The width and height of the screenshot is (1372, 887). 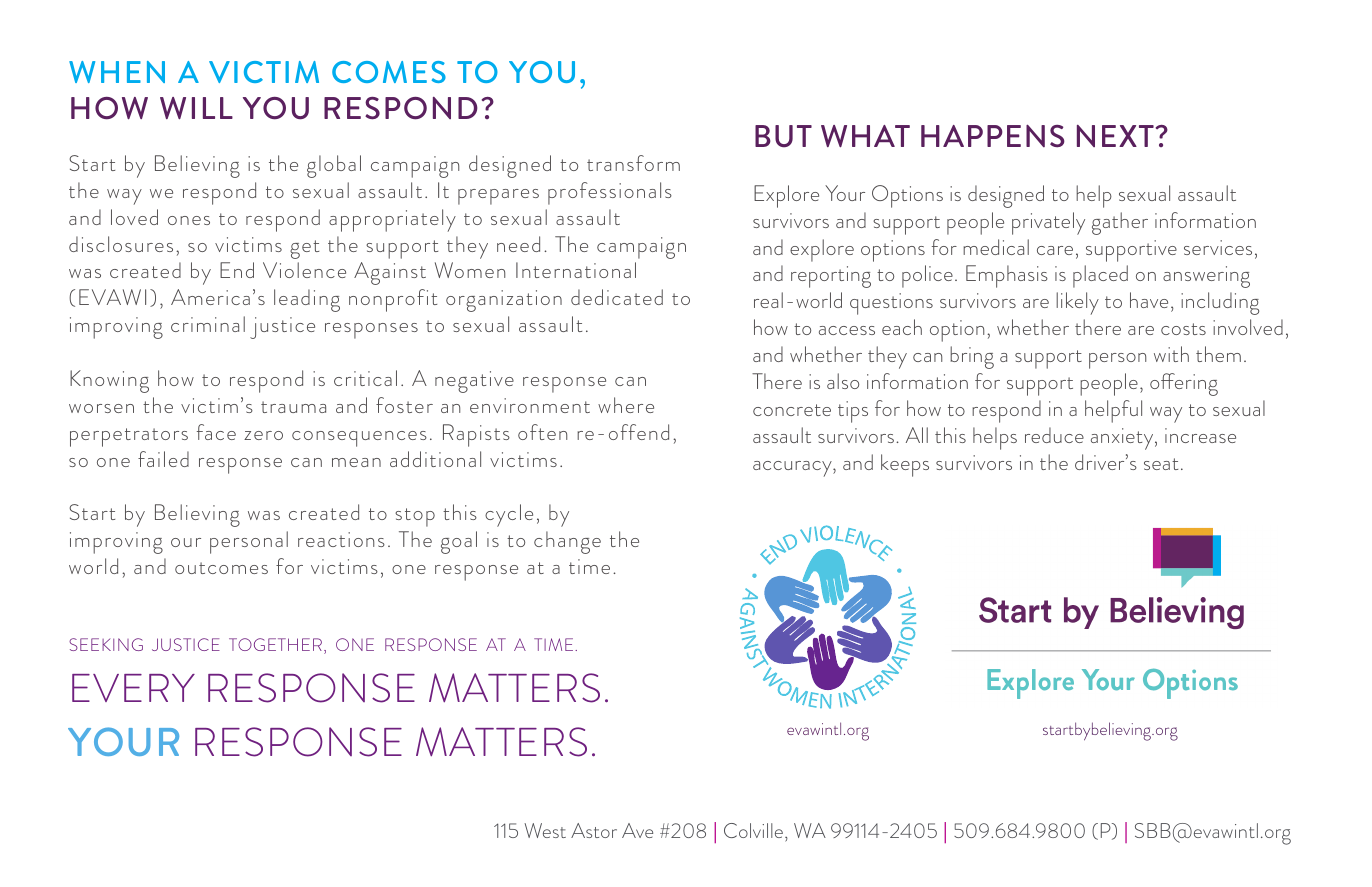 I want to click on dedicated, so click(x=617, y=297).
